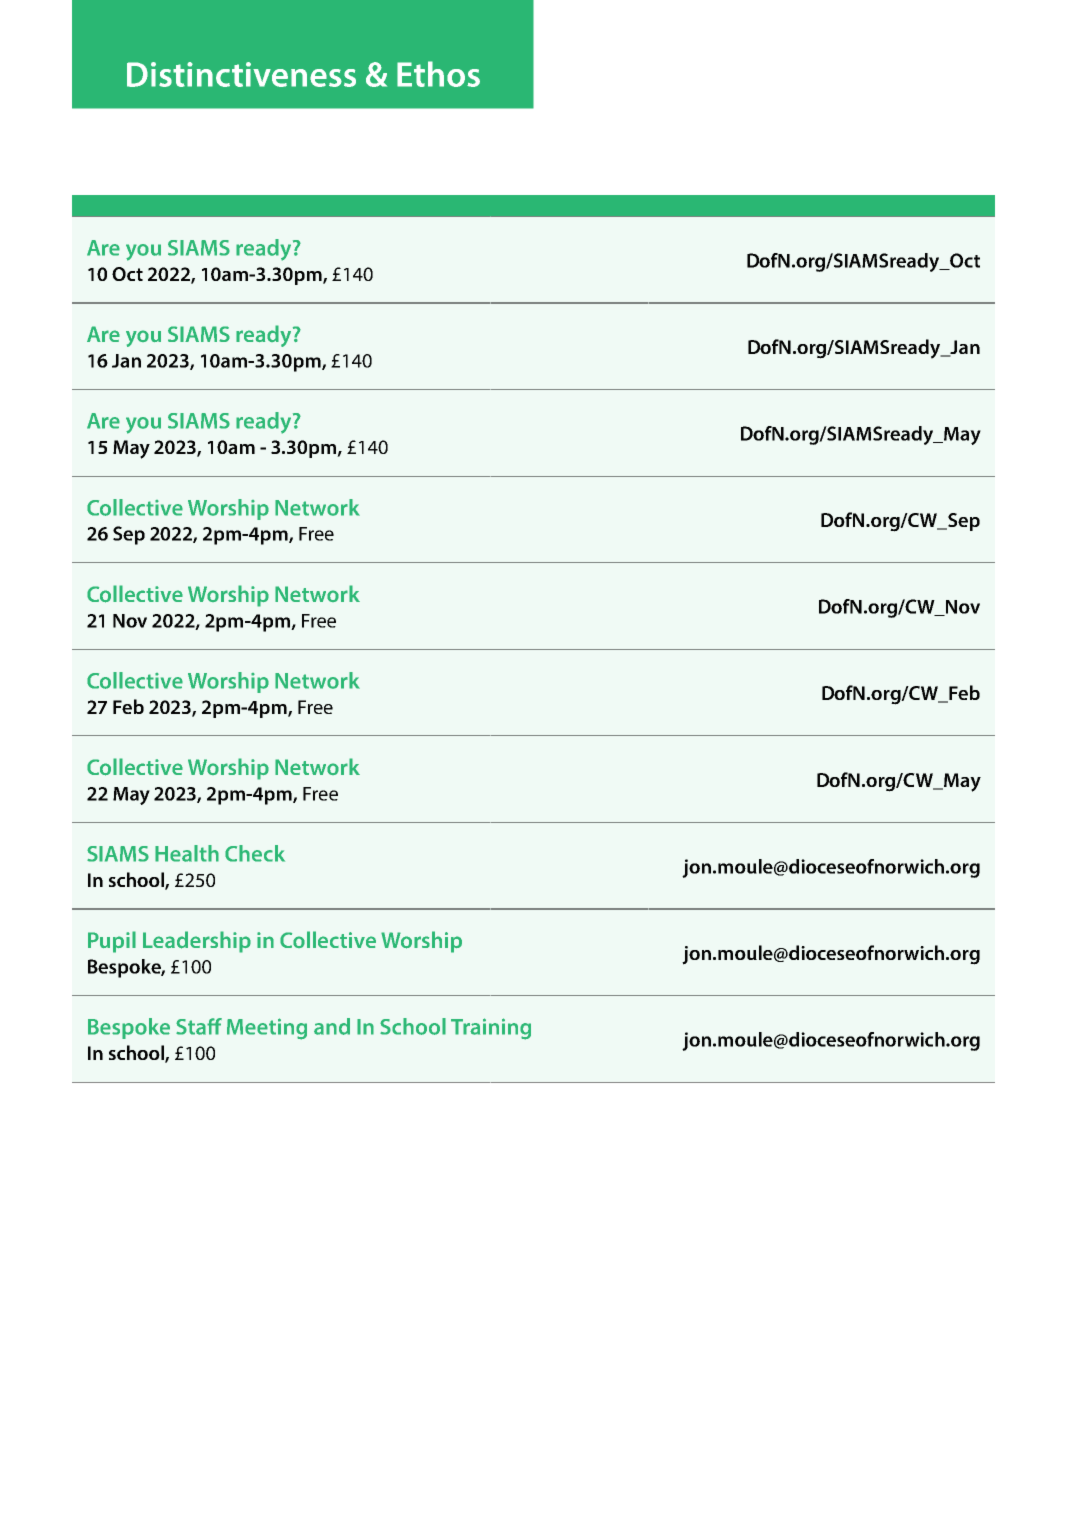  Describe the element at coordinates (491, 1029) in the image. I see `Training` at that location.
